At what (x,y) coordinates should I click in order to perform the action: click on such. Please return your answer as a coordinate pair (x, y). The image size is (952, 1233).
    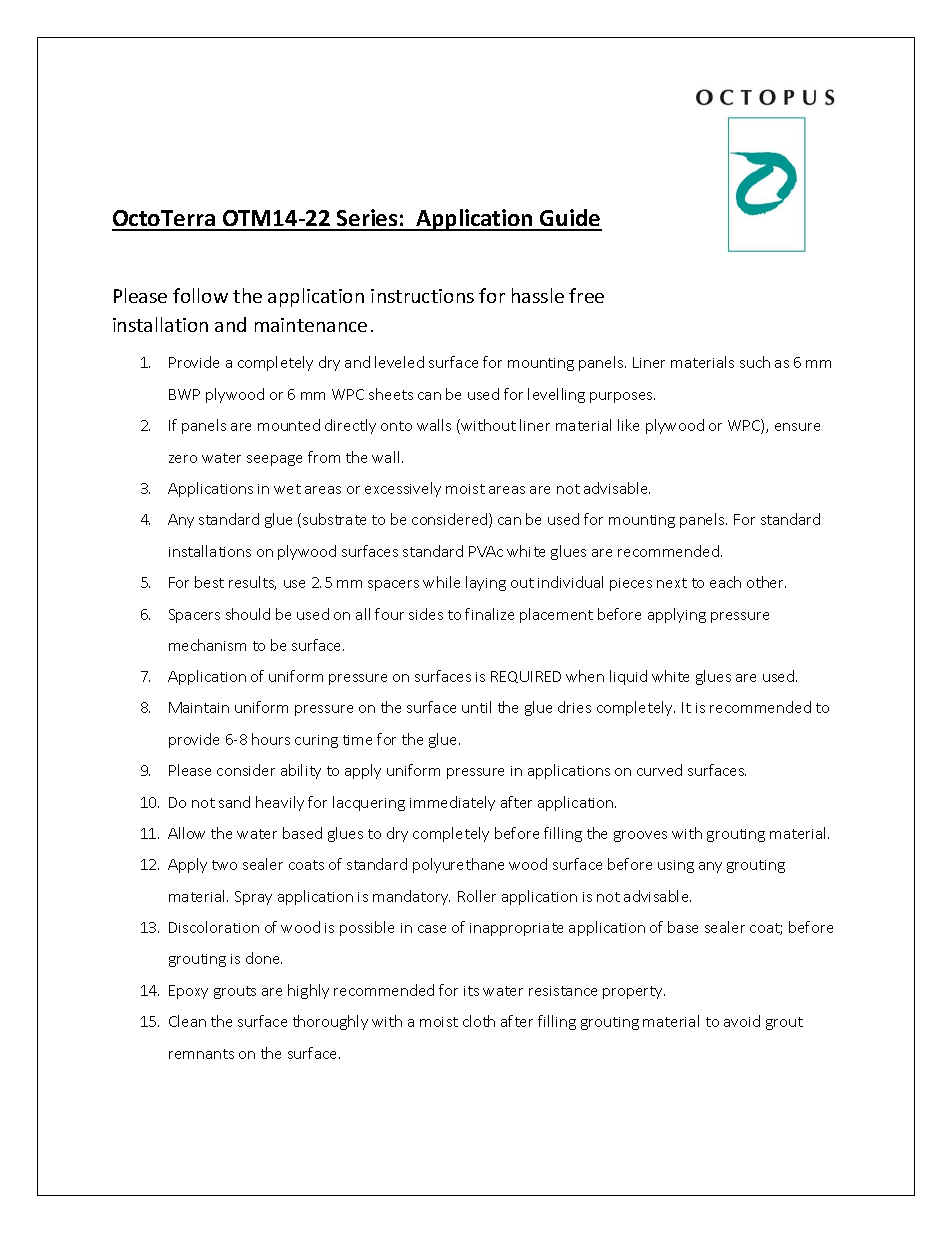
    Looking at the image, I should click on (755, 362).
